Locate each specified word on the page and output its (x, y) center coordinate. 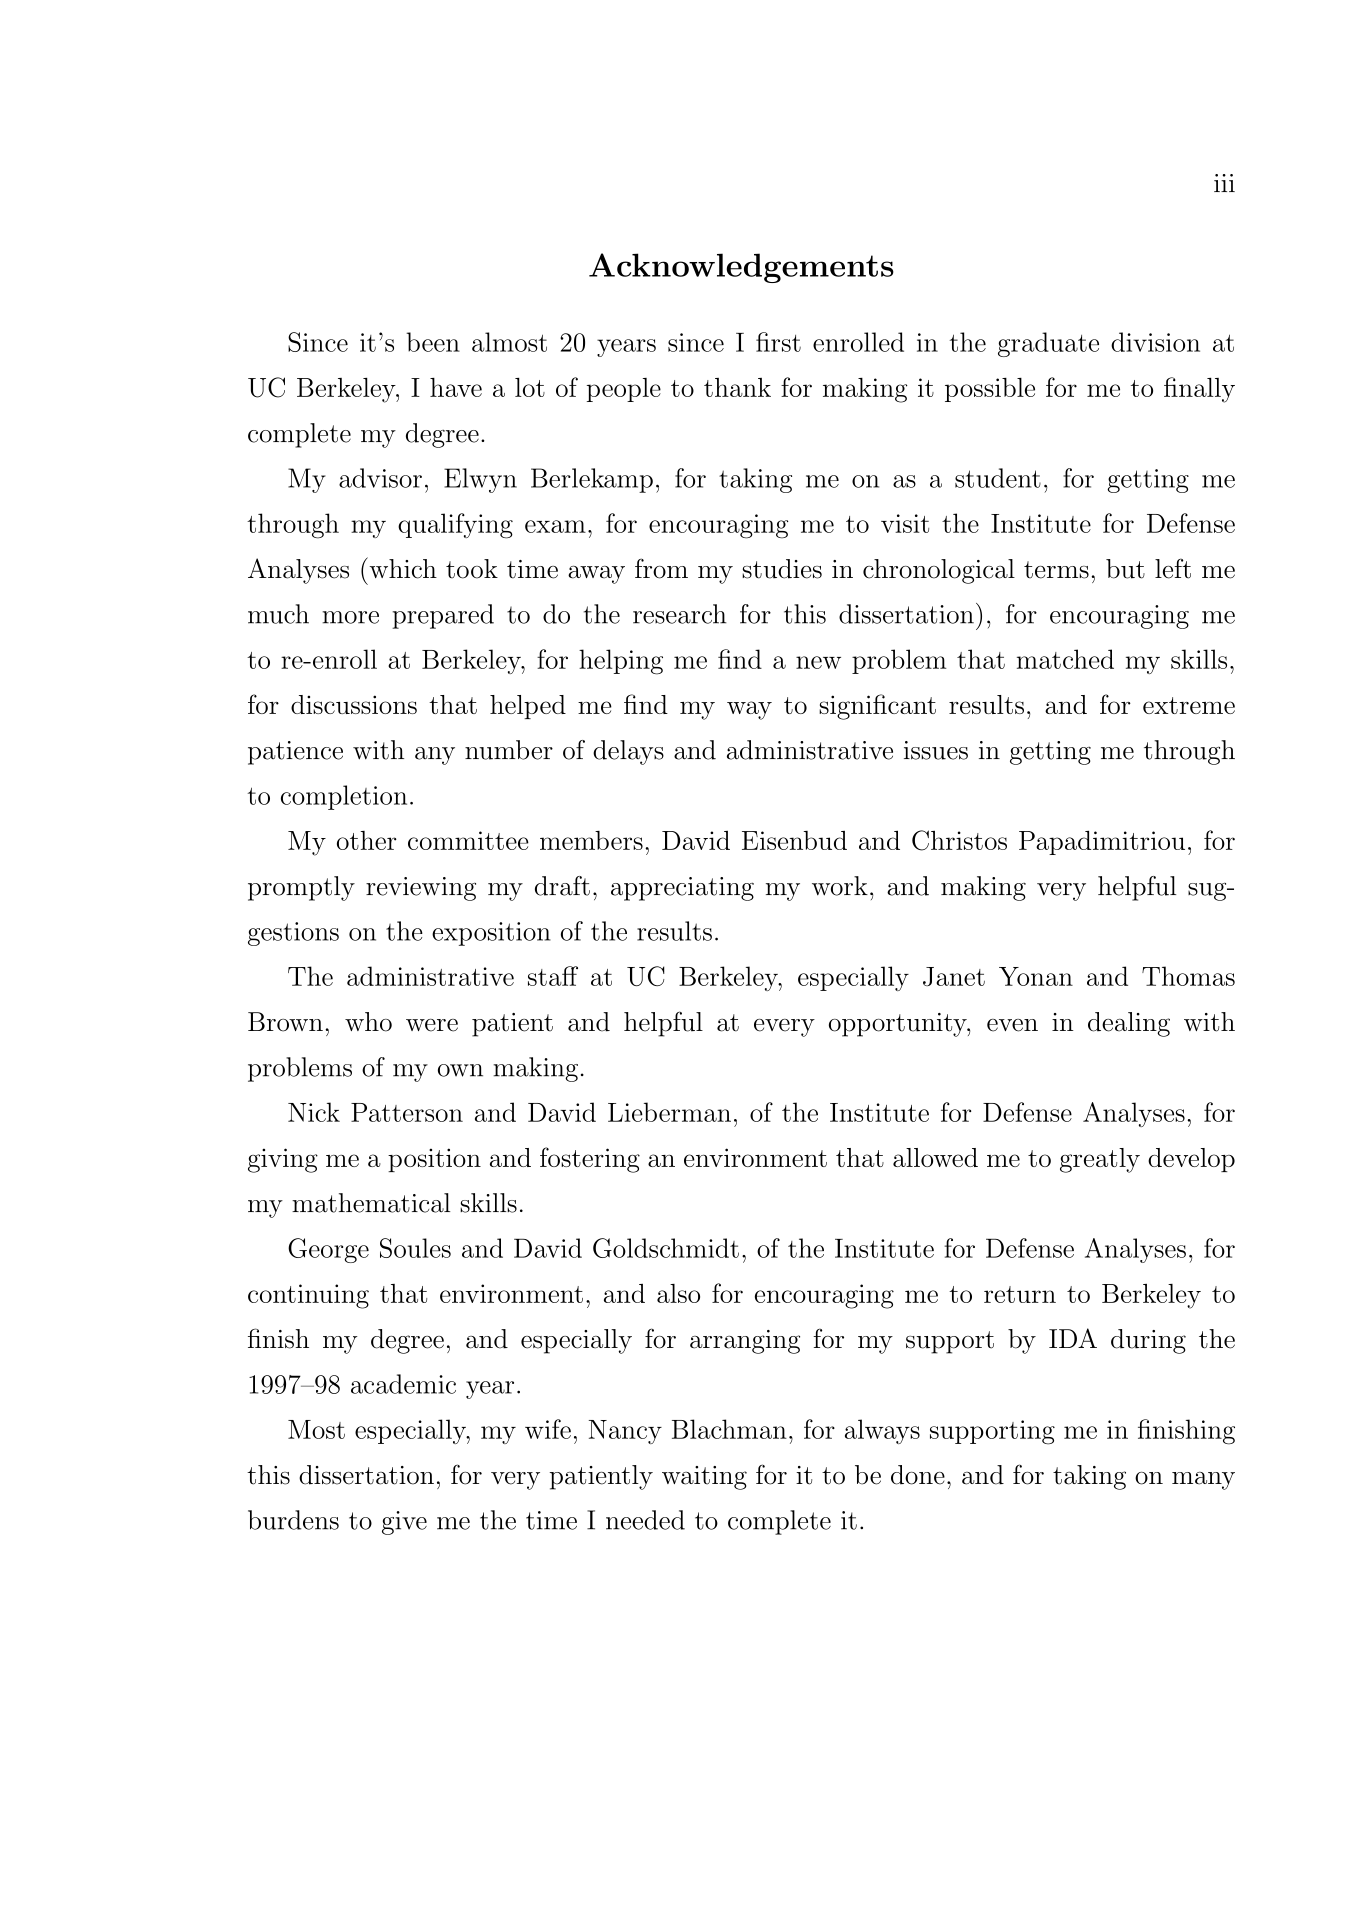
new (818, 662)
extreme (1189, 705)
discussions (354, 704)
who (368, 1022)
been (433, 342)
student (998, 478)
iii (1224, 183)
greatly (1100, 1160)
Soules (415, 1248)
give (404, 1523)
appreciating (682, 889)
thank (737, 387)
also (678, 1293)
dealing (1129, 1024)
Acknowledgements (741, 268)
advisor (380, 478)
